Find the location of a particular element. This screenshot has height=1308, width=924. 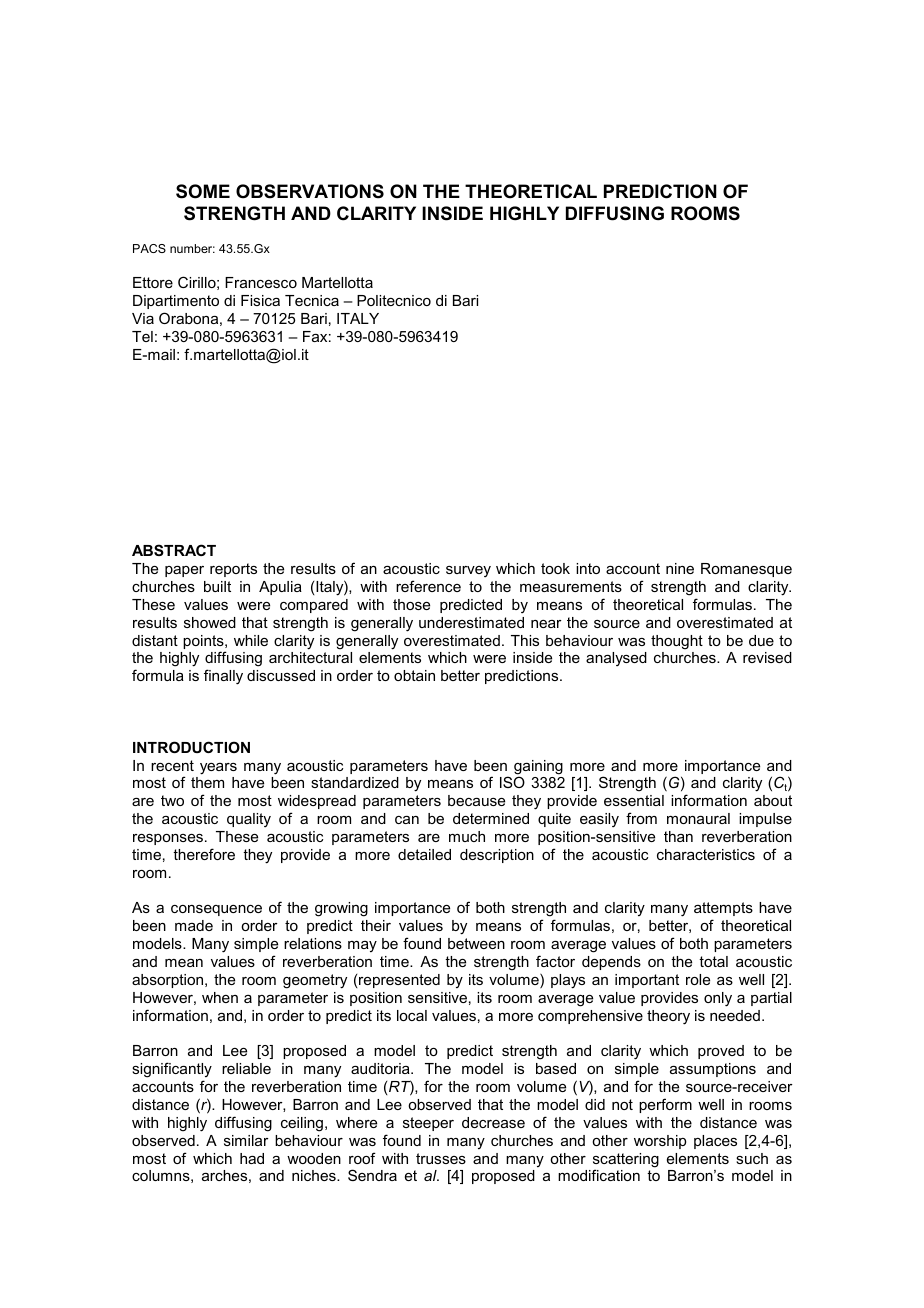

total is located at coordinates (713, 961).
